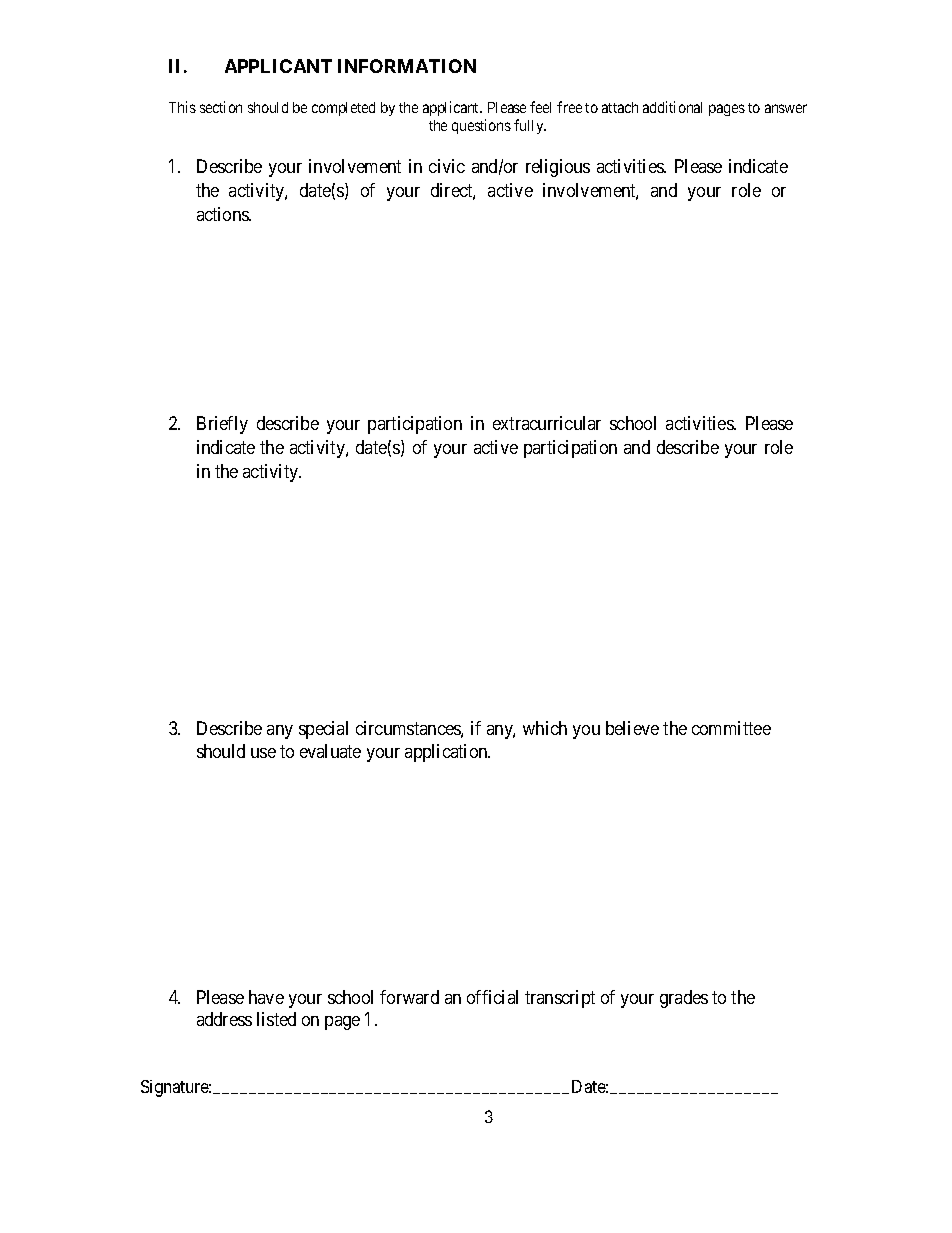  I want to click on Briefly, so click(222, 425).
